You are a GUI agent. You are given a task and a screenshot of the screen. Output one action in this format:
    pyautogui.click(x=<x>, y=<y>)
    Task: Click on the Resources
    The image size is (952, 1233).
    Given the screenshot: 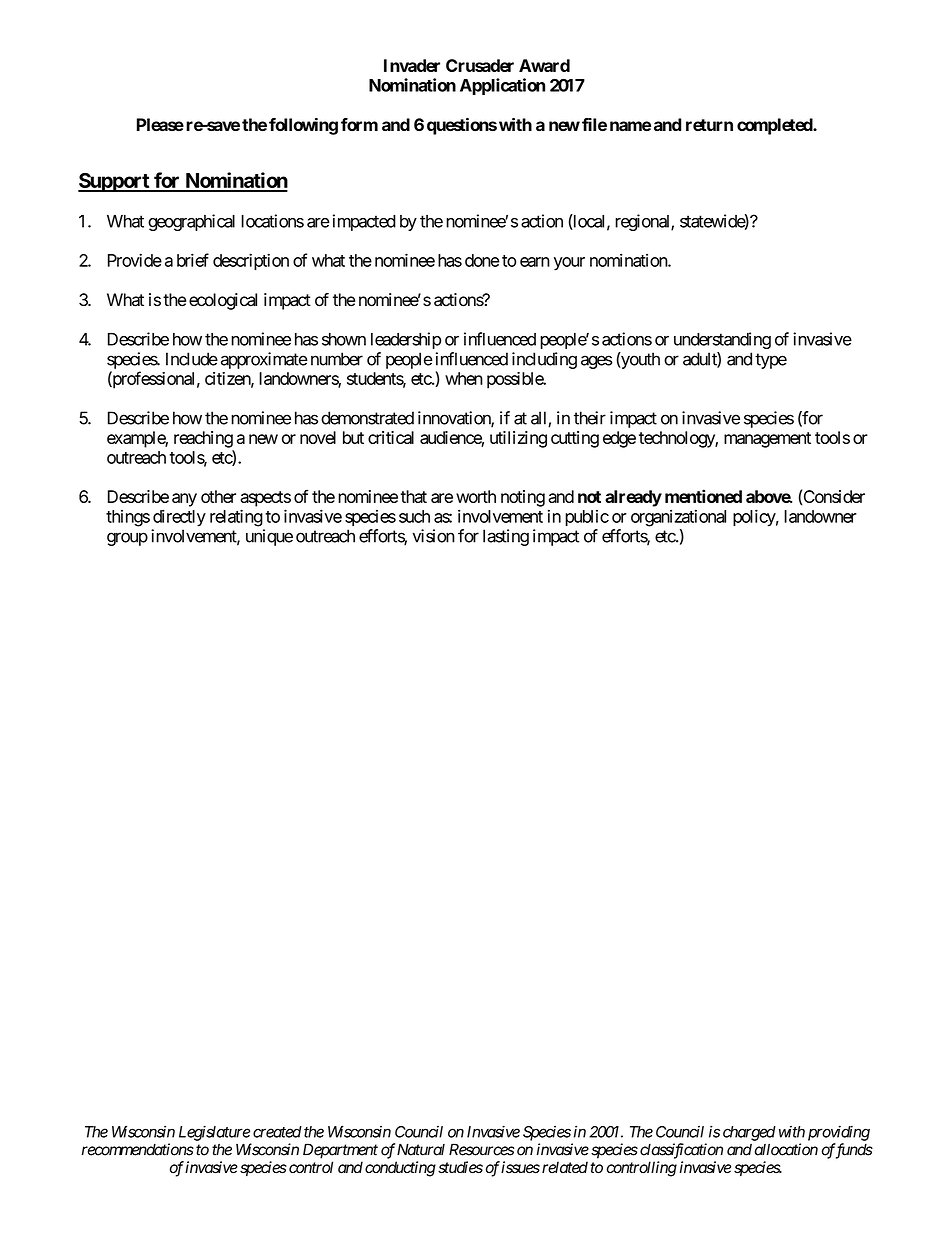 What is the action you would take?
    pyautogui.click(x=482, y=1149)
